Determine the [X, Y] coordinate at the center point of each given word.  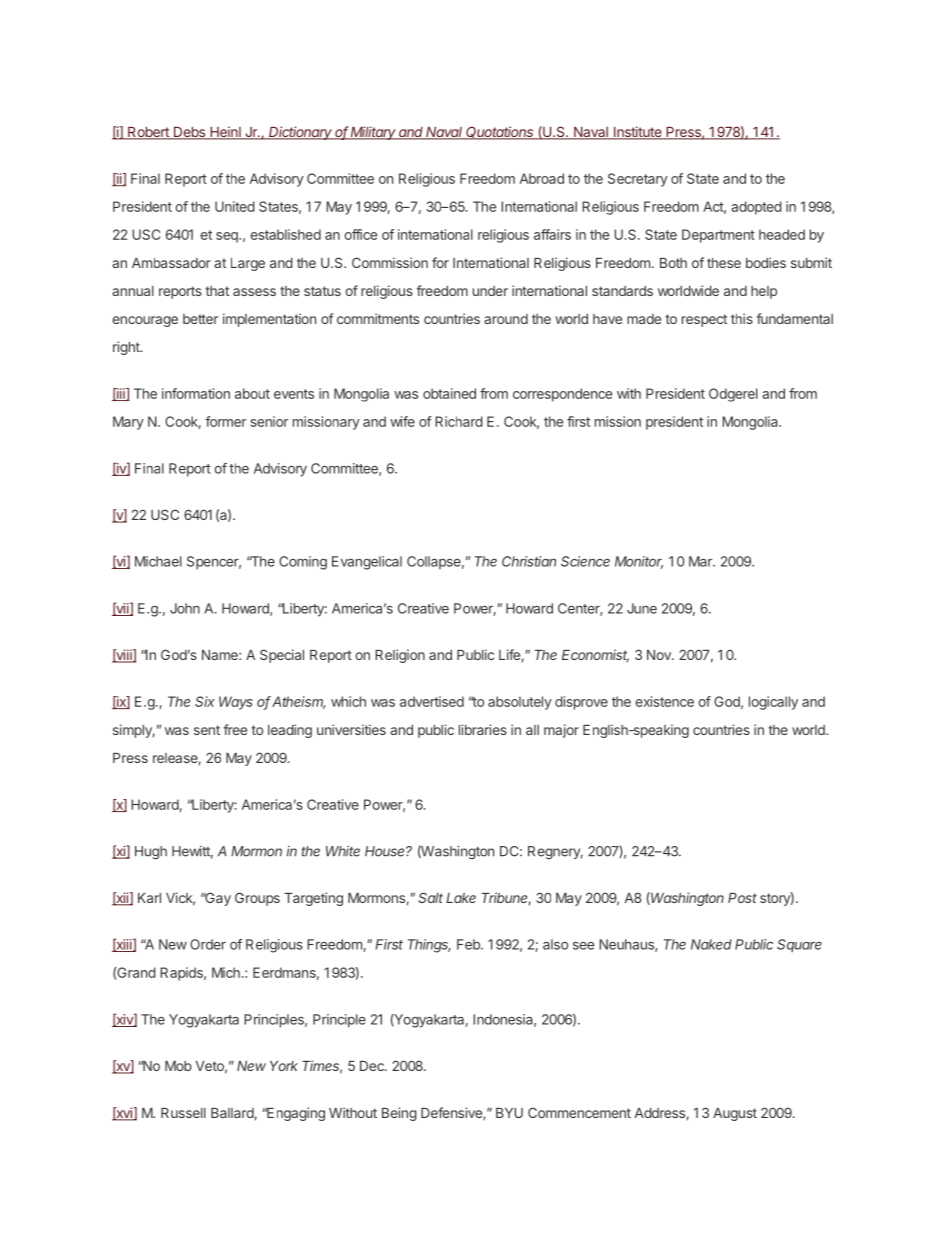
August [735, 1114]
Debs [189, 133]
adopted [756, 208]
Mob [178, 1066]
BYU [509, 1113]
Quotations [500, 133]
